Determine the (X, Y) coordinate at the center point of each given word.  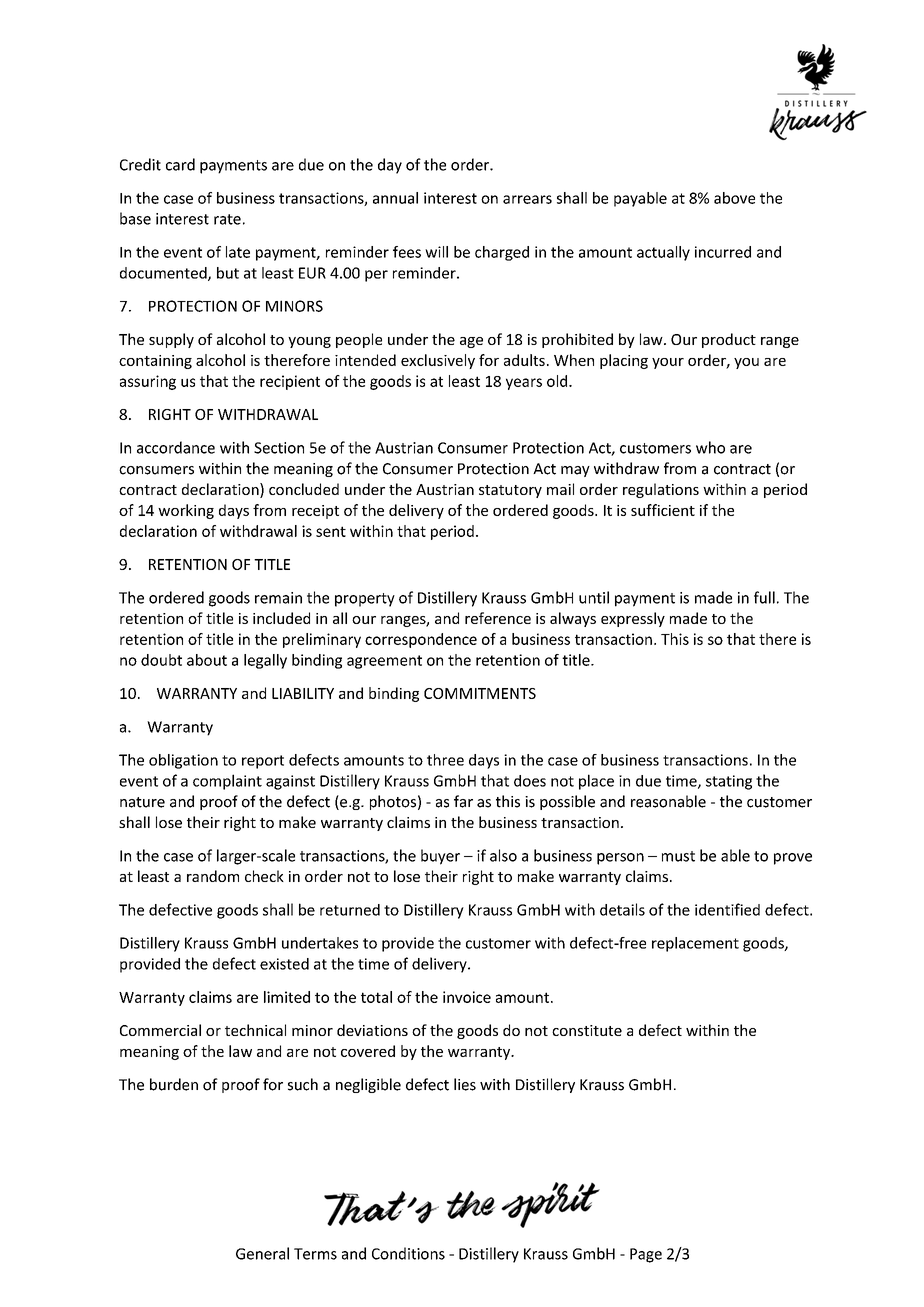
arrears (527, 199)
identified (727, 909)
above (734, 198)
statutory (510, 491)
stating (729, 782)
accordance (176, 447)
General (262, 1253)
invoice (467, 997)
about (207, 660)
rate (227, 219)
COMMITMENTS (480, 693)
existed (284, 964)
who (710, 447)
